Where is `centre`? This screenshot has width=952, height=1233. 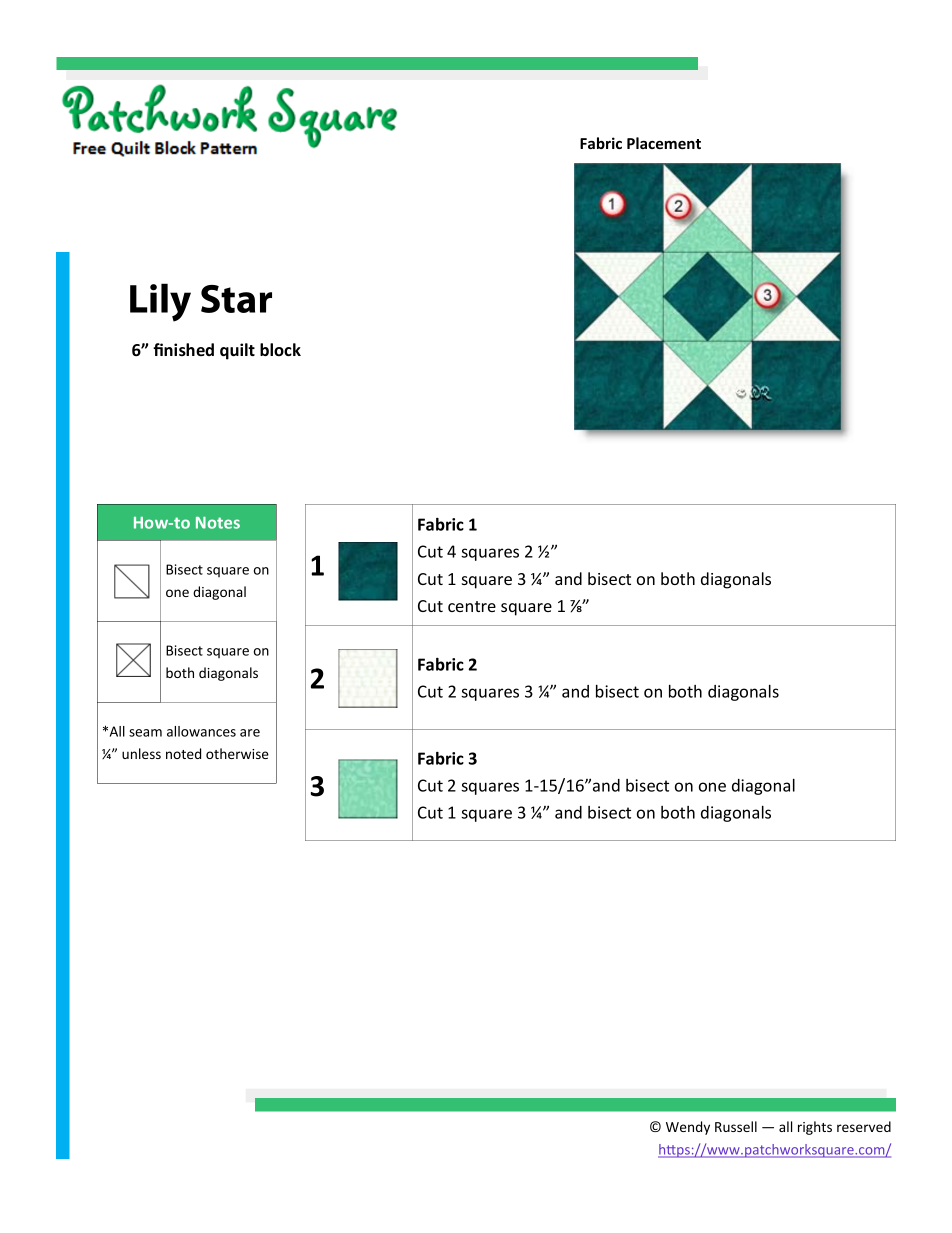 centre is located at coordinates (472, 606).
